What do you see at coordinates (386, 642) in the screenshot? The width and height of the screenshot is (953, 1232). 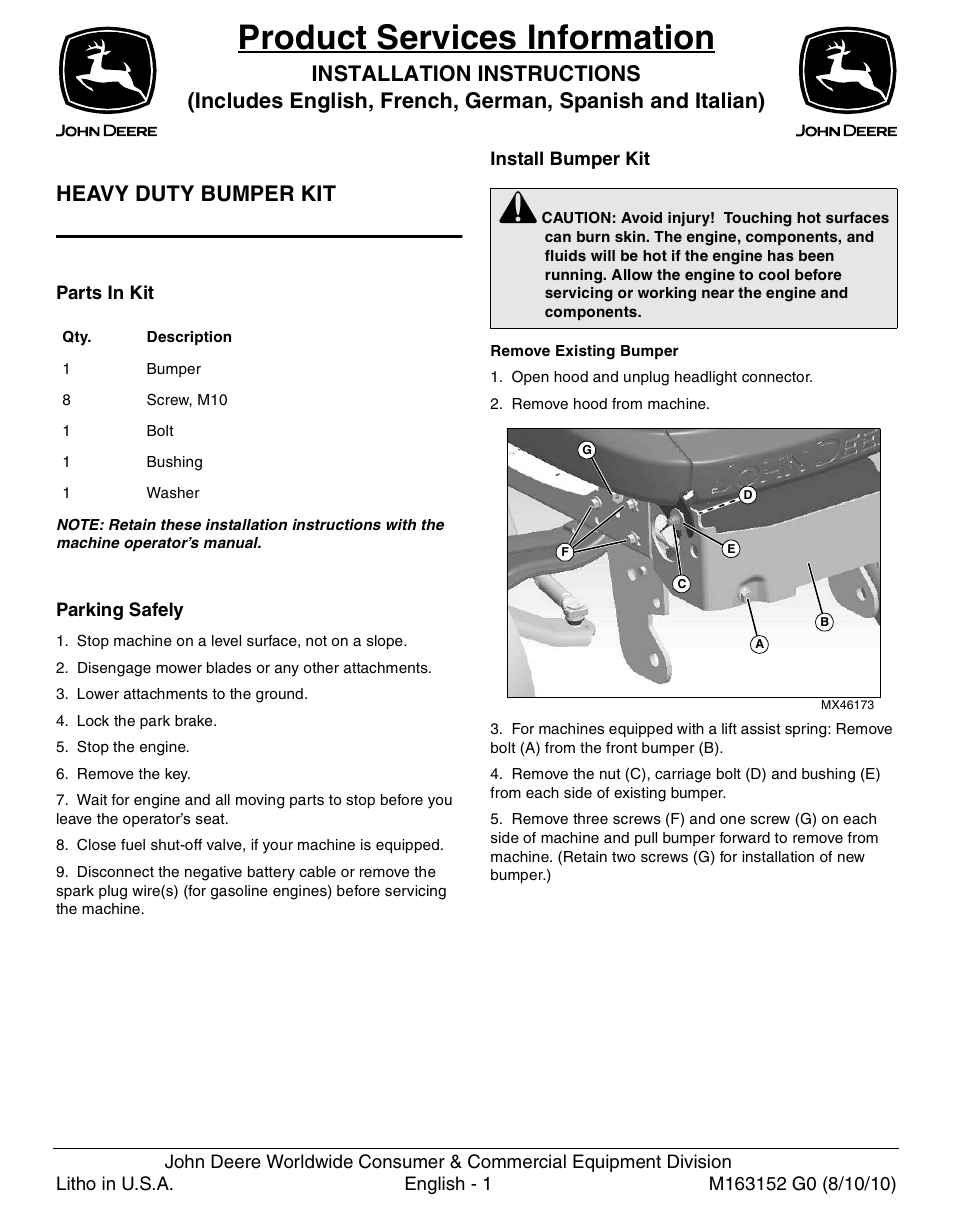 I see `slope` at bounding box center [386, 642].
